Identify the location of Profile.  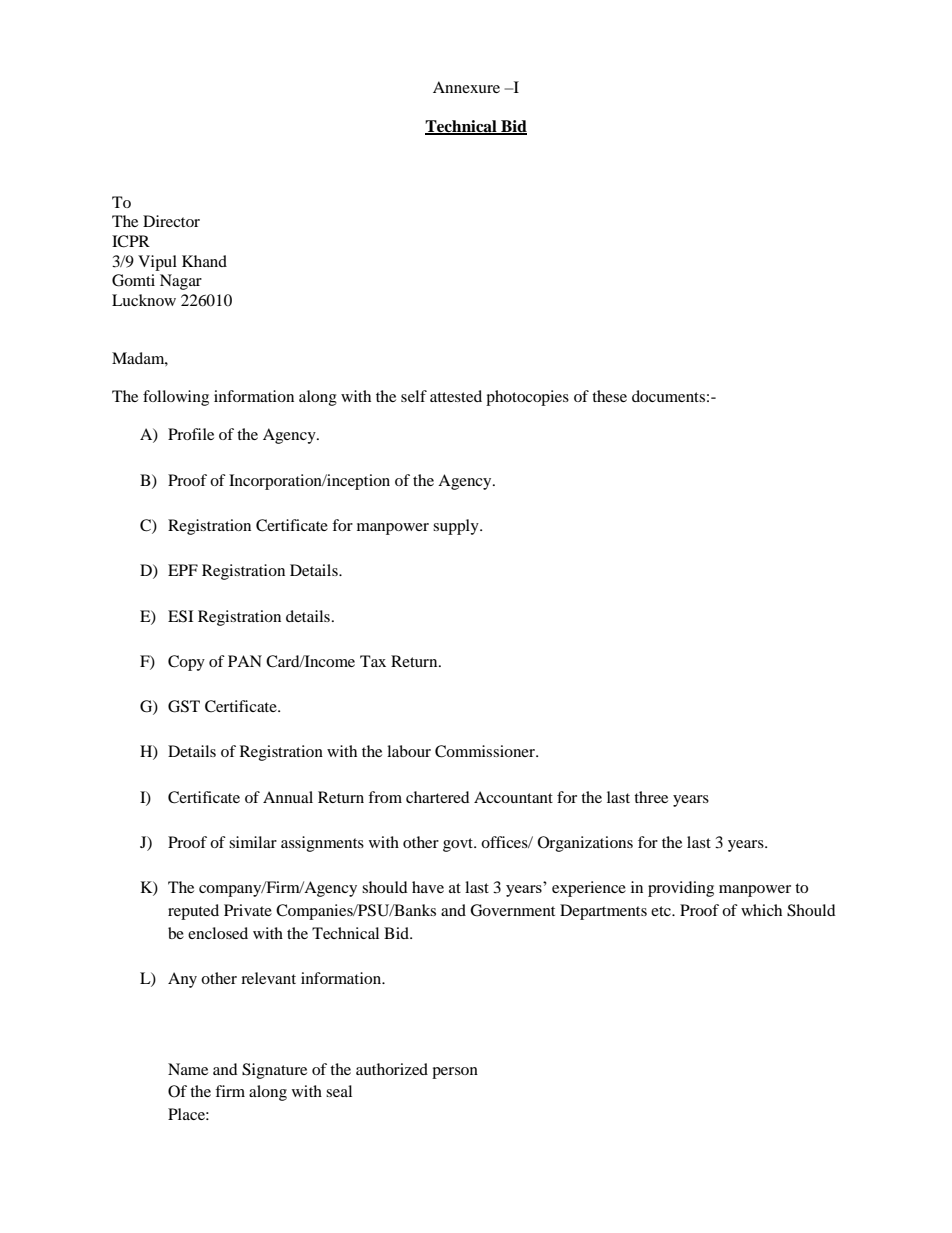
(191, 434).
